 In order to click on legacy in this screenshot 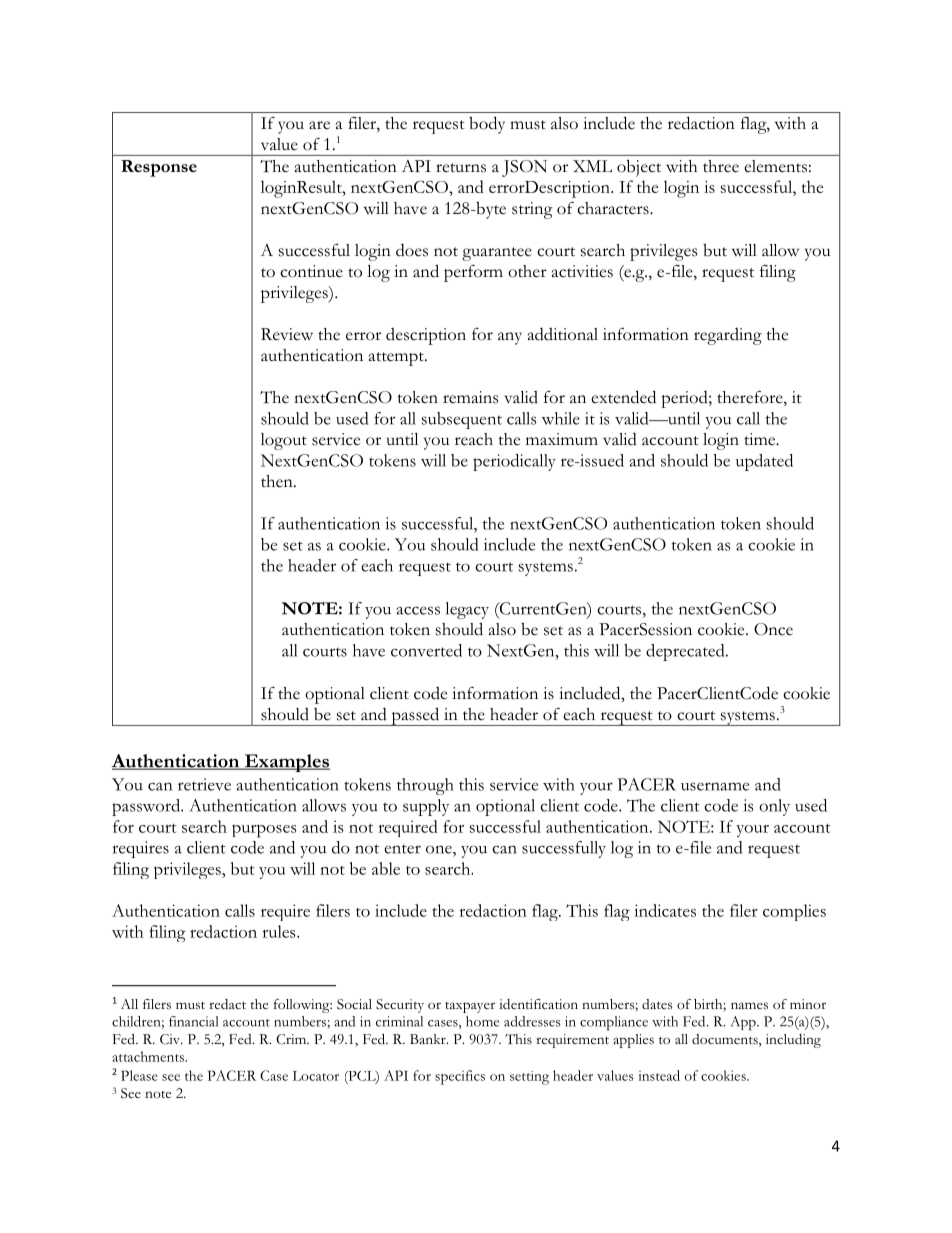, I will do `click(467, 610)`.
